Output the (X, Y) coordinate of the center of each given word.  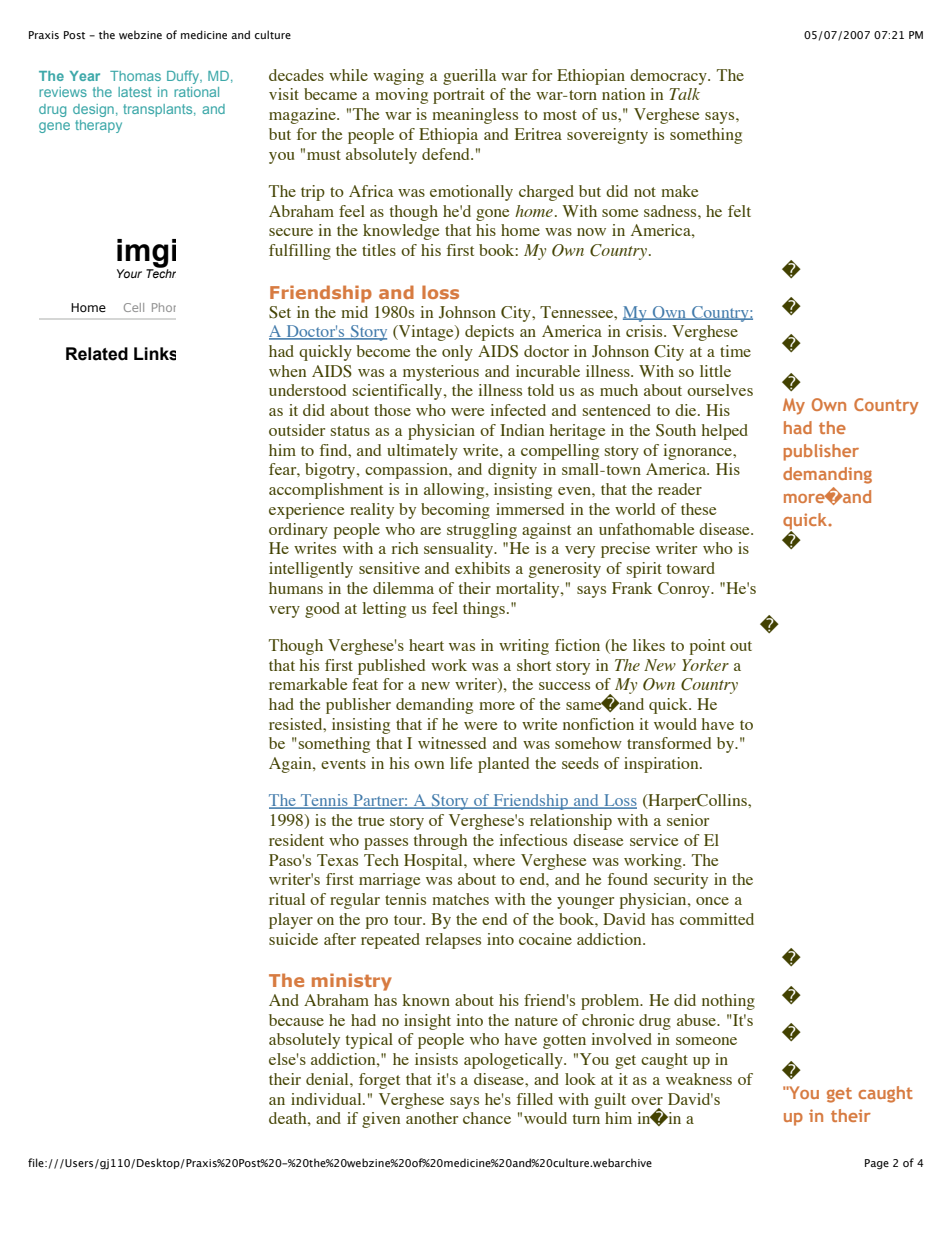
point (707, 647)
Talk (684, 94)
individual (327, 1099)
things (484, 610)
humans (296, 588)
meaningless (475, 116)
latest (135, 92)
